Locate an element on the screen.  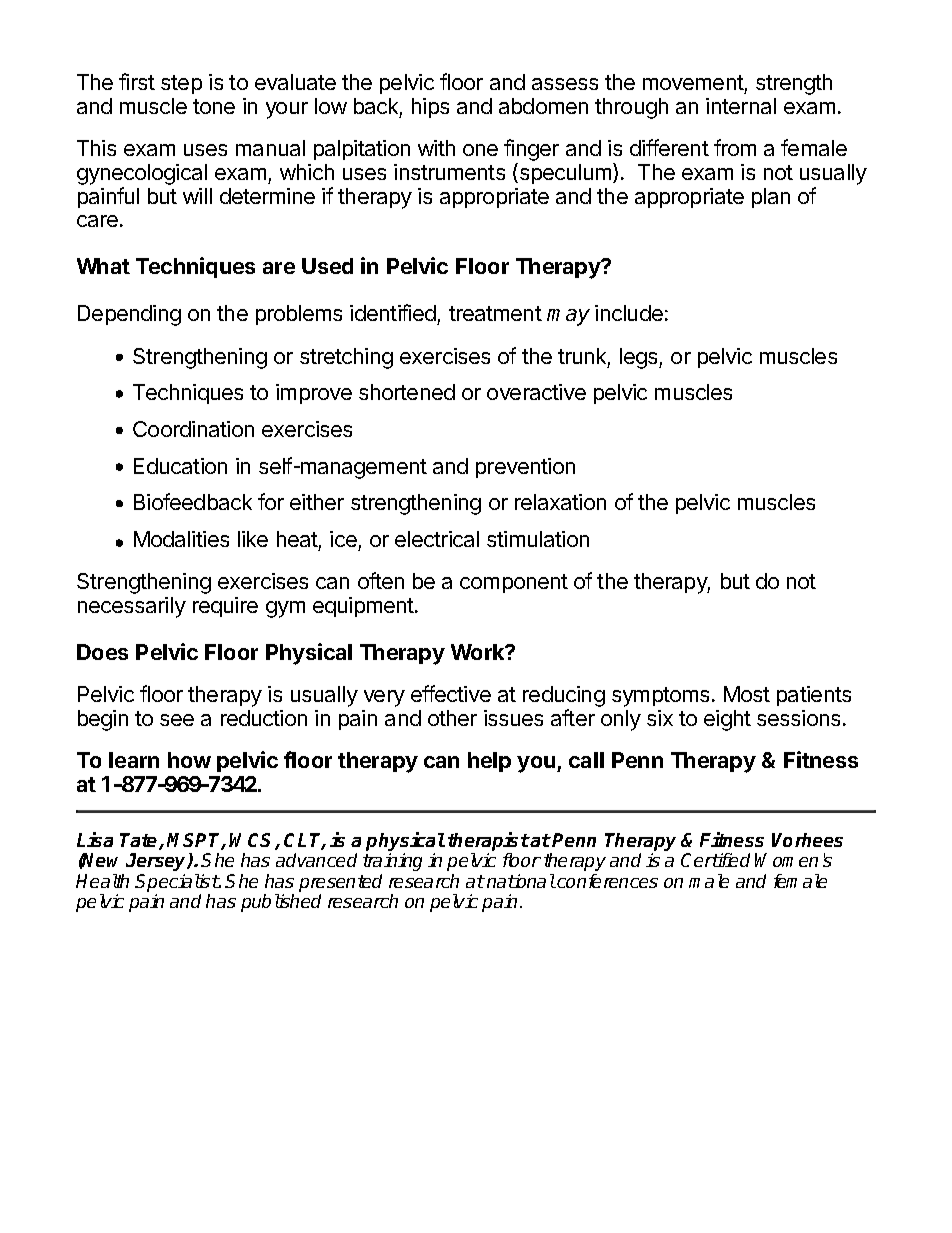
tone is located at coordinates (214, 106).
